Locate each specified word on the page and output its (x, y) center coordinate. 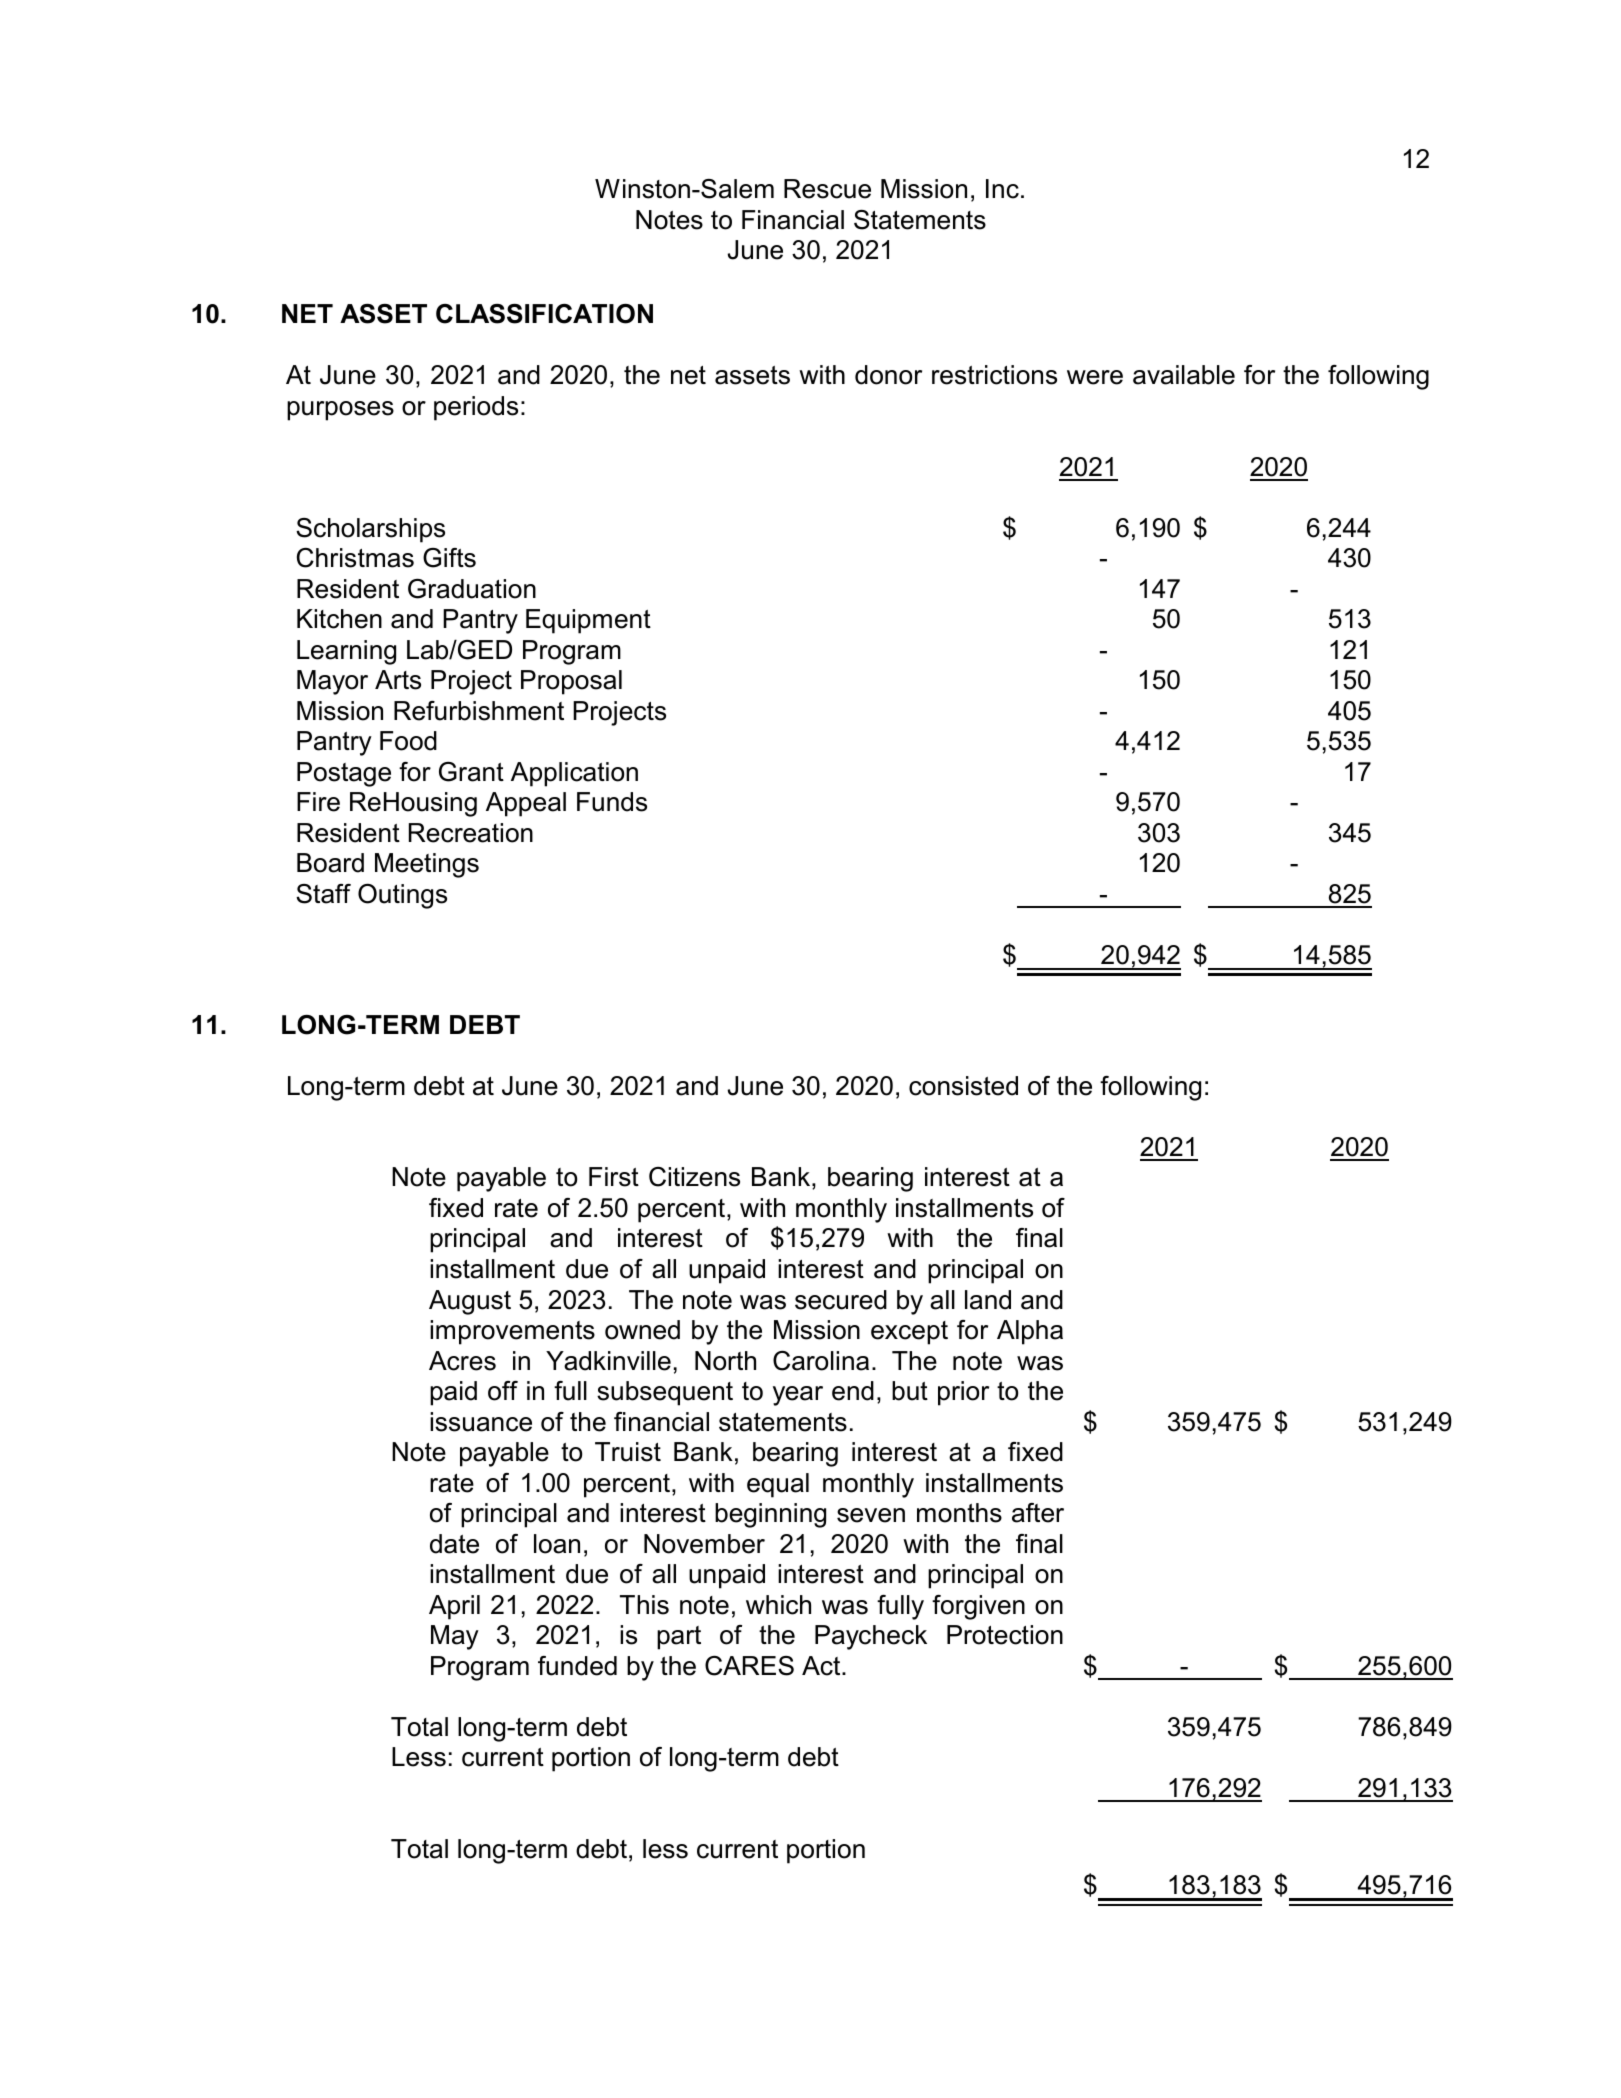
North (725, 1361)
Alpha (1030, 1332)
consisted (963, 1086)
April (454, 1607)
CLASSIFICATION (544, 314)
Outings (402, 896)
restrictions (994, 375)
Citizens (694, 1177)
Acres (462, 1361)
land (988, 1300)
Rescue (827, 189)
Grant (471, 772)
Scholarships (370, 530)
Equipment (588, 621)
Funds (612, 802)
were (1095, 377)
